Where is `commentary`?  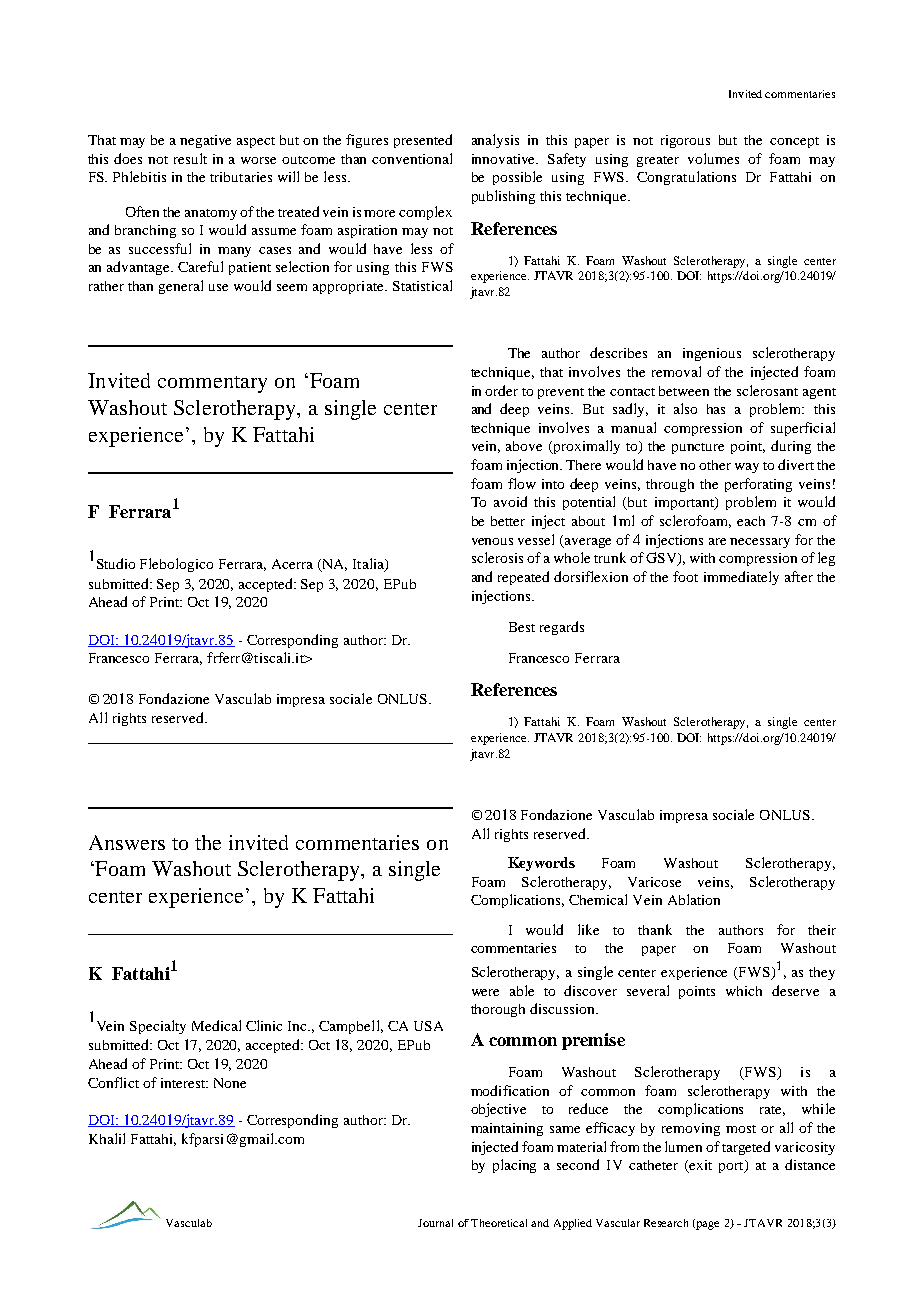 commentary is located at coordinates (212, 384).
